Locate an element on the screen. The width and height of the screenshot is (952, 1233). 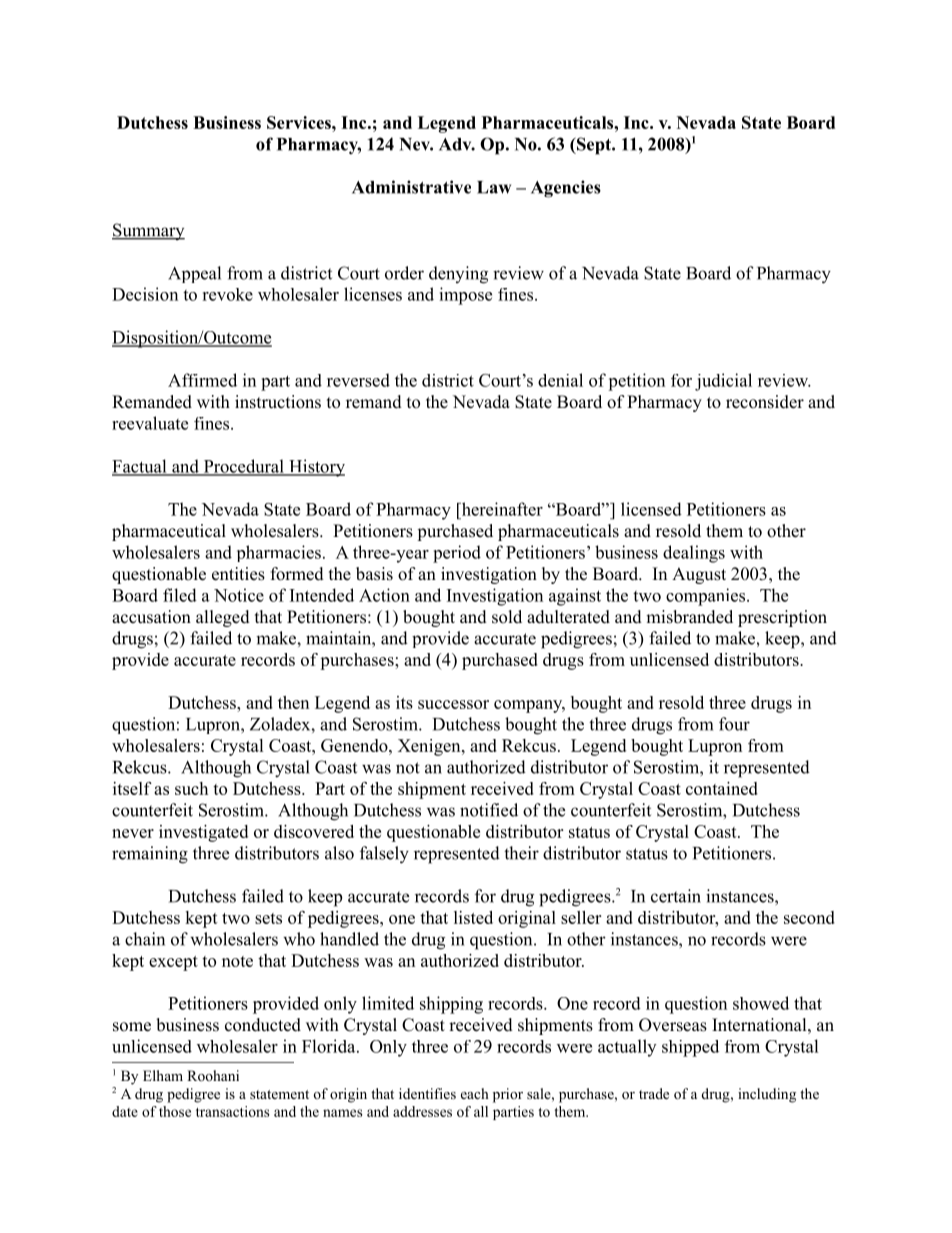
successor is located at coordinates (453, 704).
